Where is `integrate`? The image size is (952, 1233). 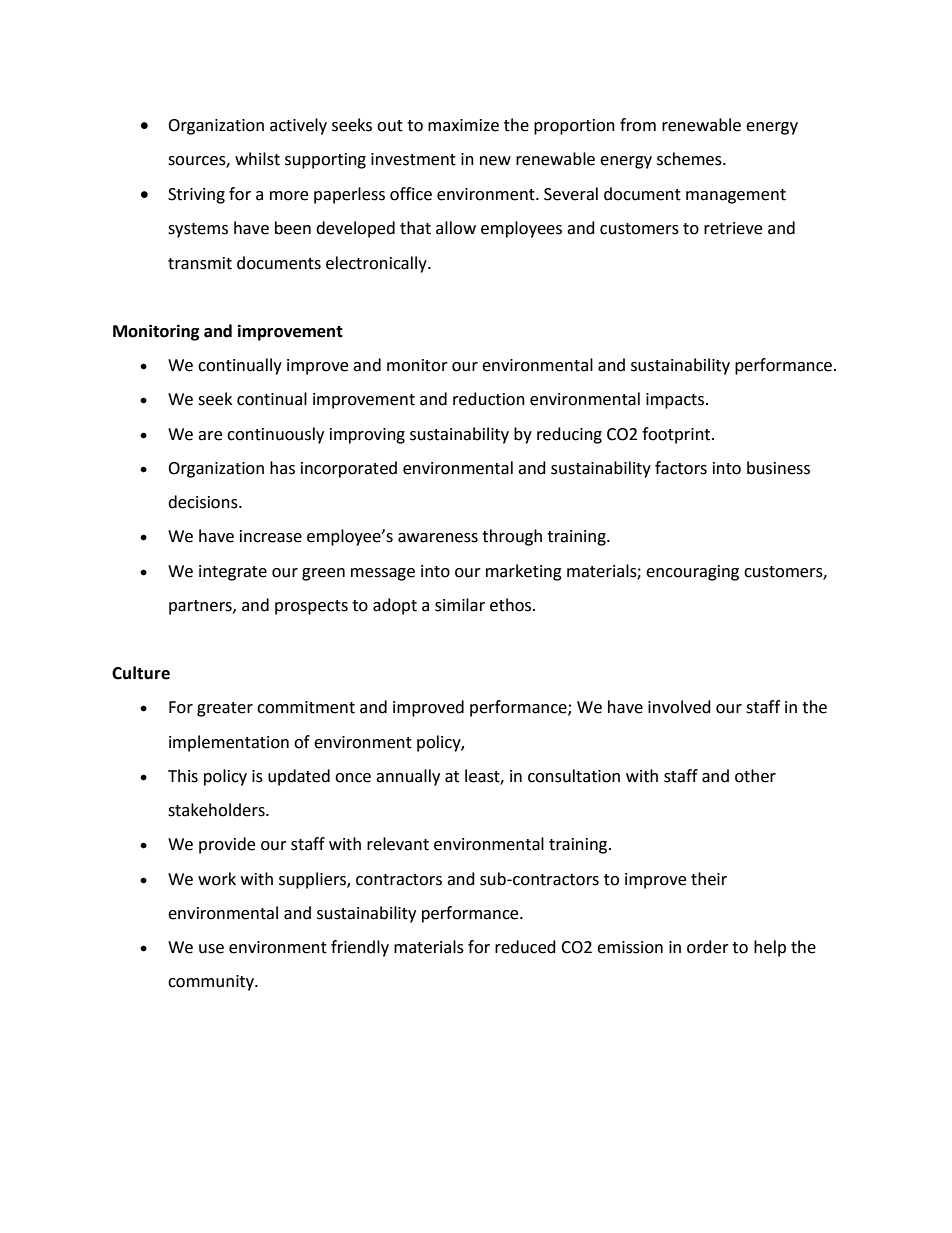
integrate is located at coordinates (233, 573).
